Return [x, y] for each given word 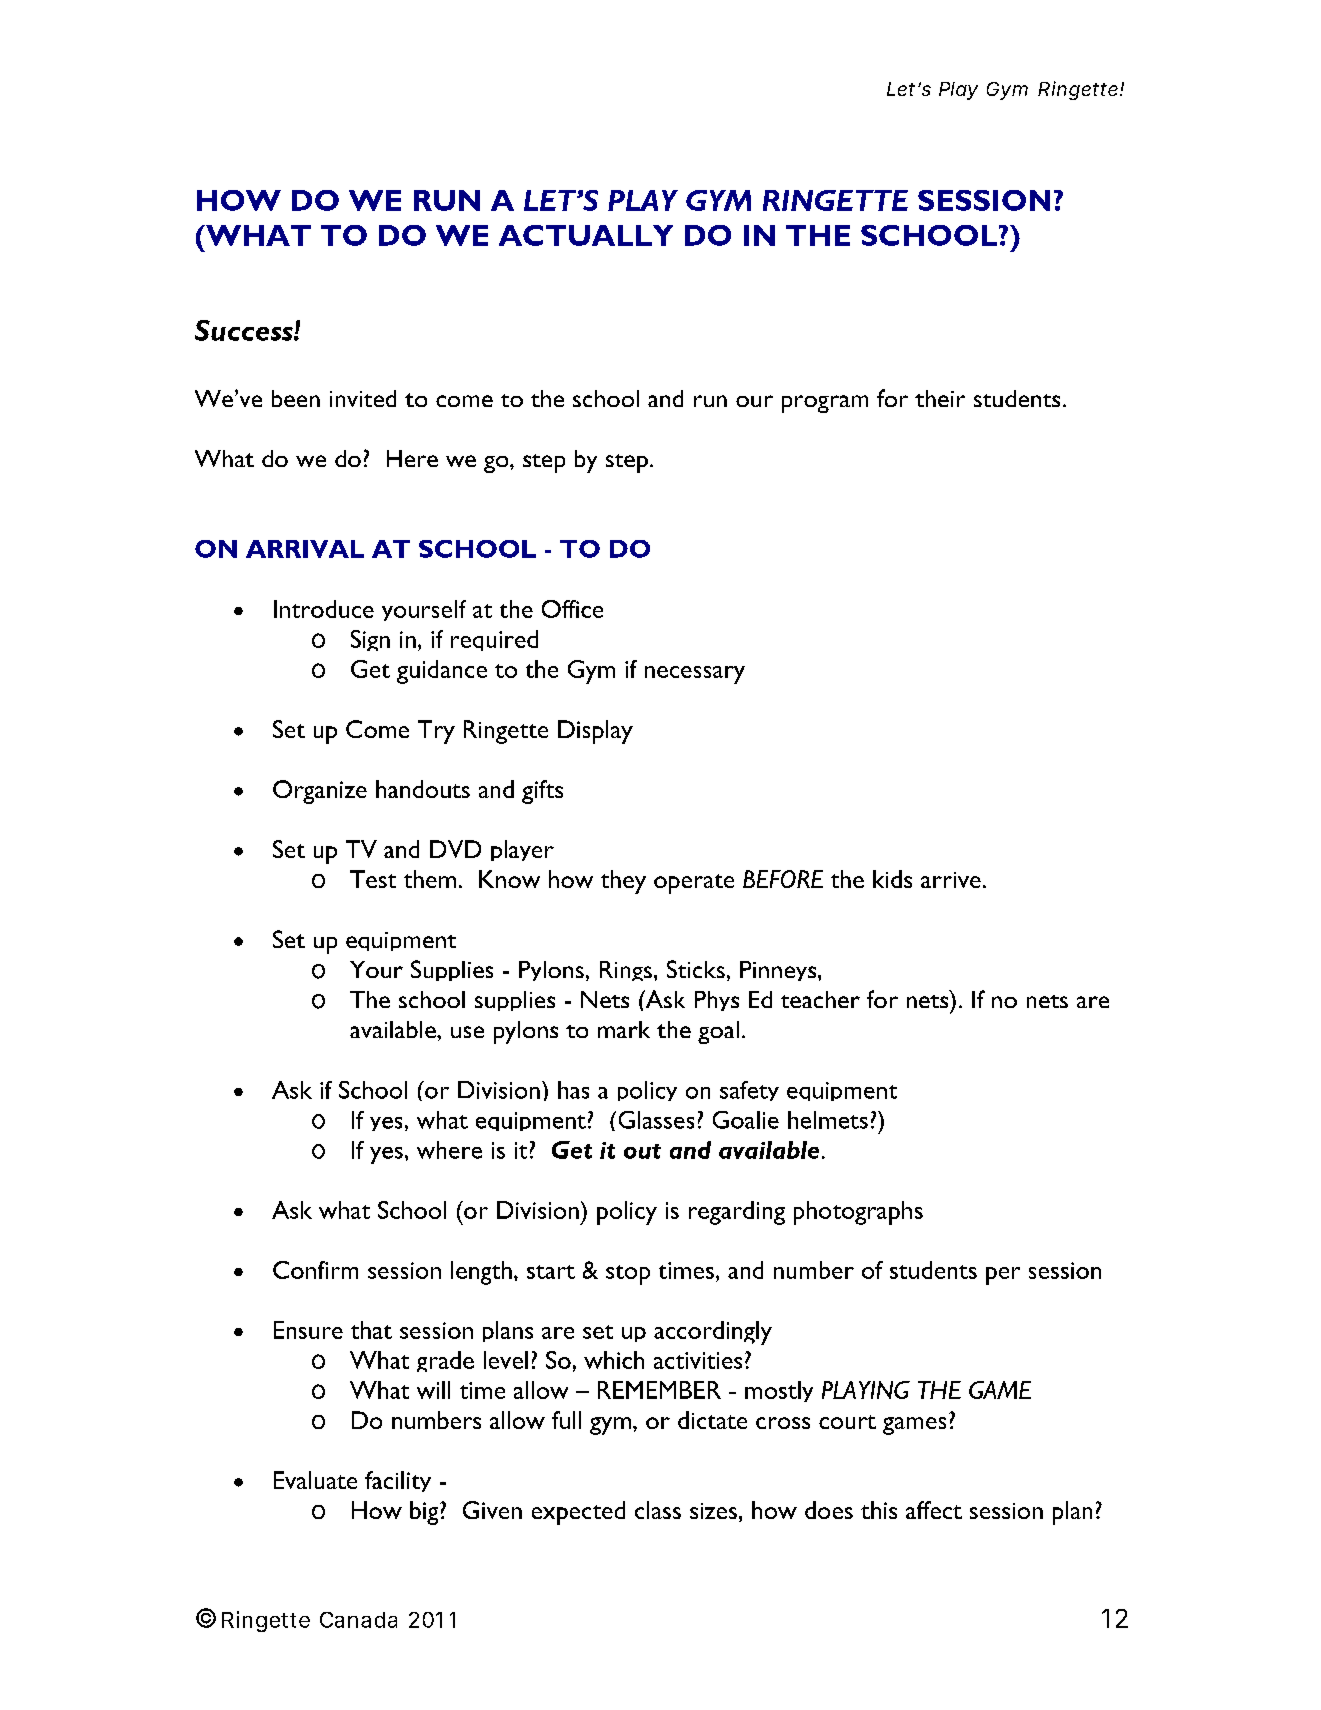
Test [373, 879]
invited [363, 398]
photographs [858, 1213]
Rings [626, 971]
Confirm [315, 1270]
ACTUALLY [586, 235]
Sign [370, 640]
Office [572, 609]
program [825, 404]
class [658, 1510]
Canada [358, 1620]
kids [892, 879]
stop [628, 1275]
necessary [695, 675]
